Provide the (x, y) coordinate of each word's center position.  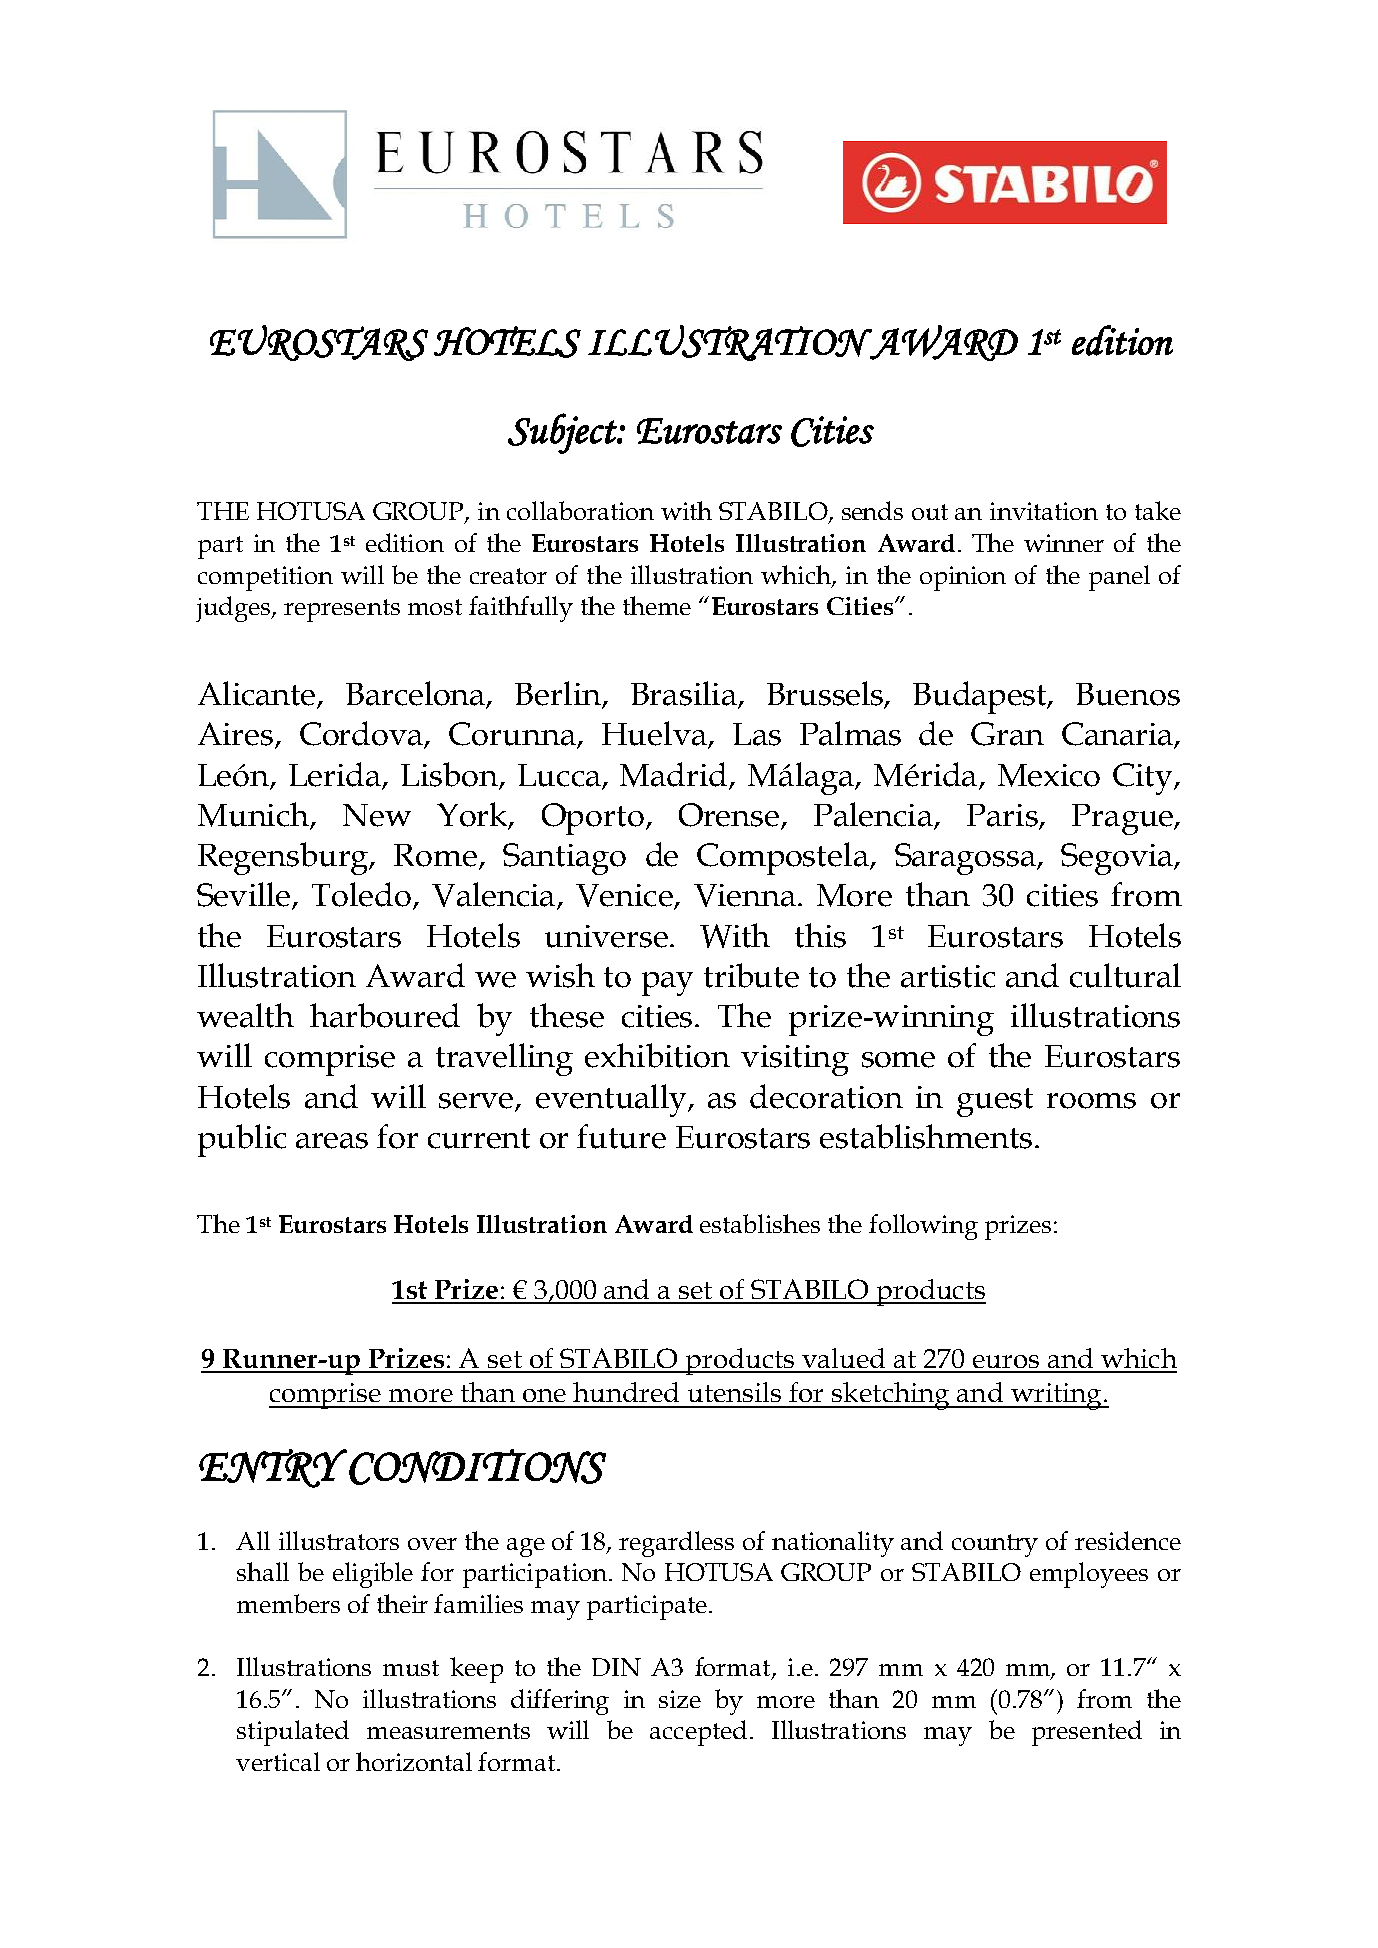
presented (1087, 1733)
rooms (1091, 1101)
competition (265, 578)
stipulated (293, 1733)
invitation (1044, 511)
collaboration (580, 510)
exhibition (657, 1055)
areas (332, 1141)
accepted (698, 1733)
